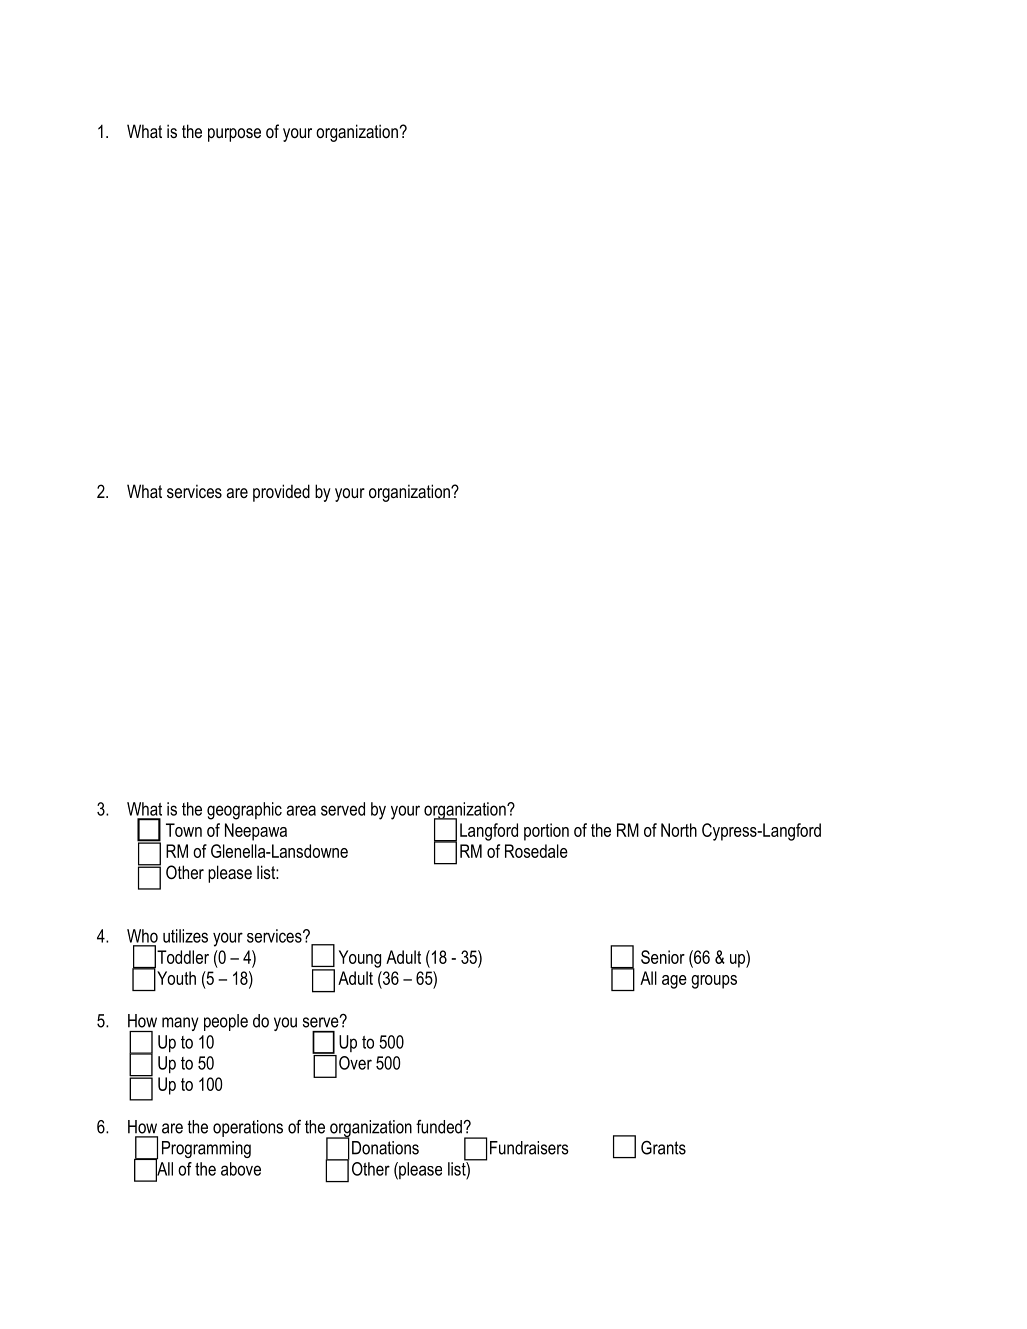 Image resolution: width=1027 pixels, height=1329 pixels. What do you see at coordinates (226, 1022) in the document?
I see `people` at bounding box center [226, 1022].
